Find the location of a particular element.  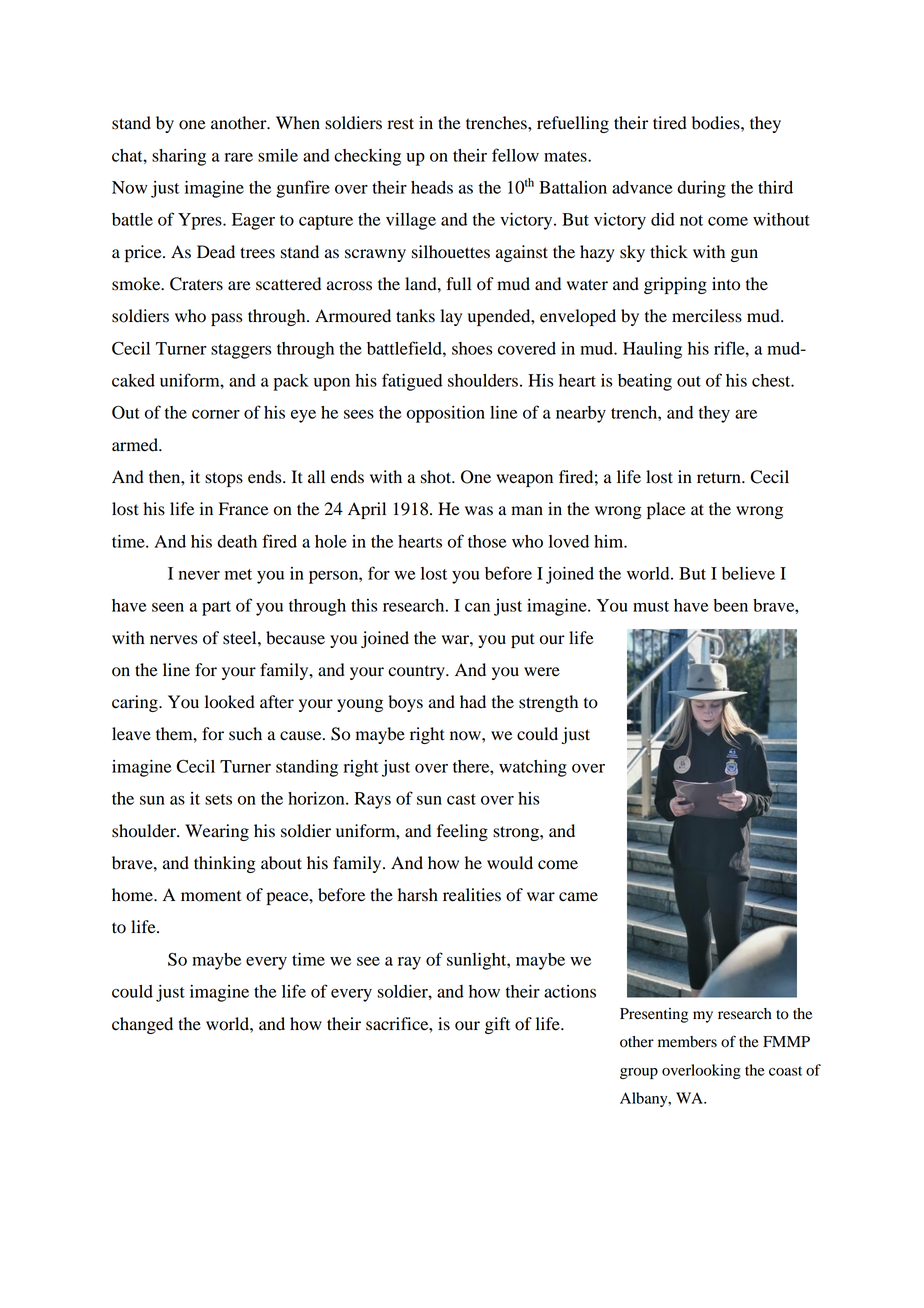

shot is located at coordinates (437, 477).
